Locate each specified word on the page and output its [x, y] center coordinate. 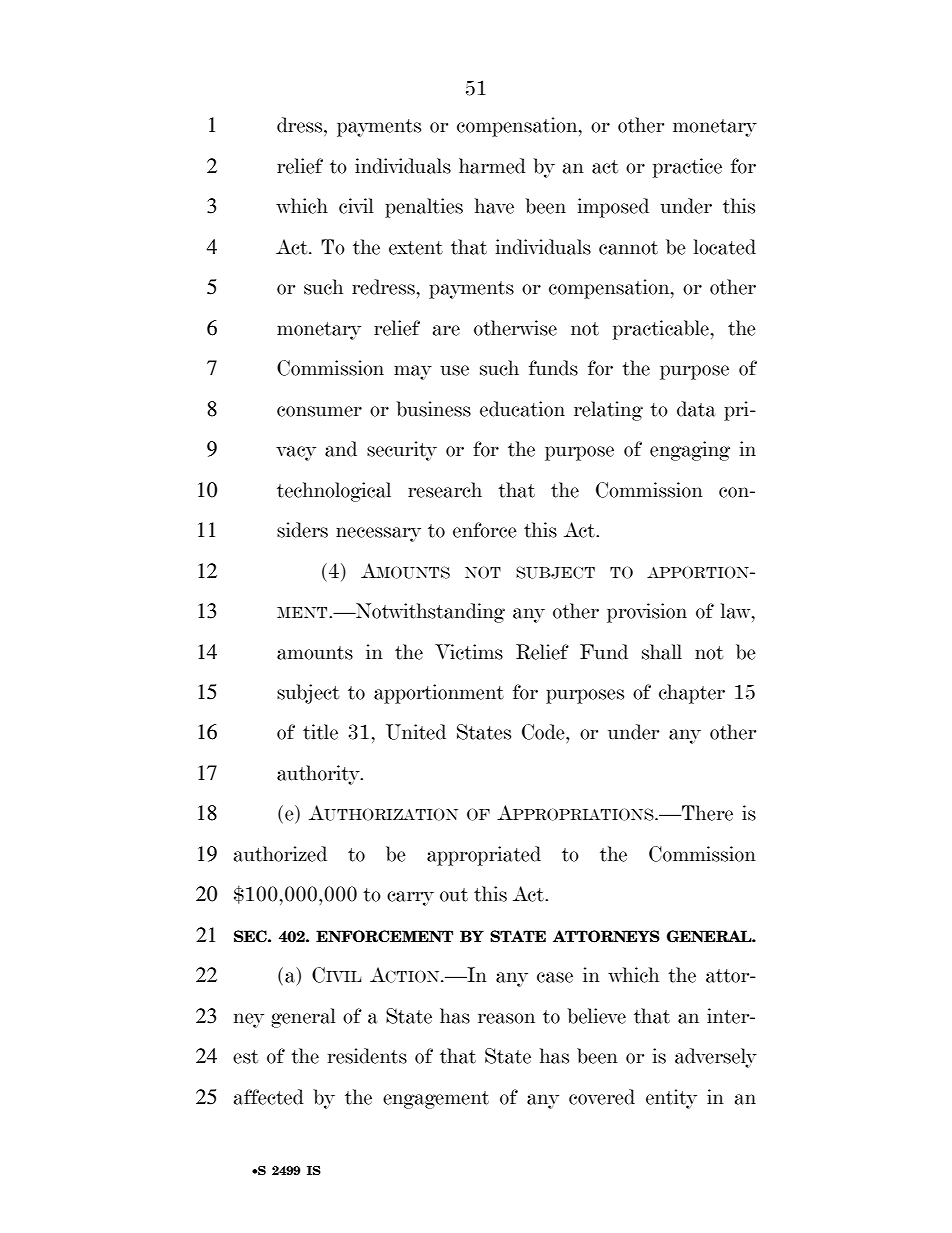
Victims [469, 652]
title [320, 732]
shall [662, 652]
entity [671, 1099]
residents [367, 1056]
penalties [424, 208]
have [494, 206]
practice [687, 168]
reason [506, 1018]
